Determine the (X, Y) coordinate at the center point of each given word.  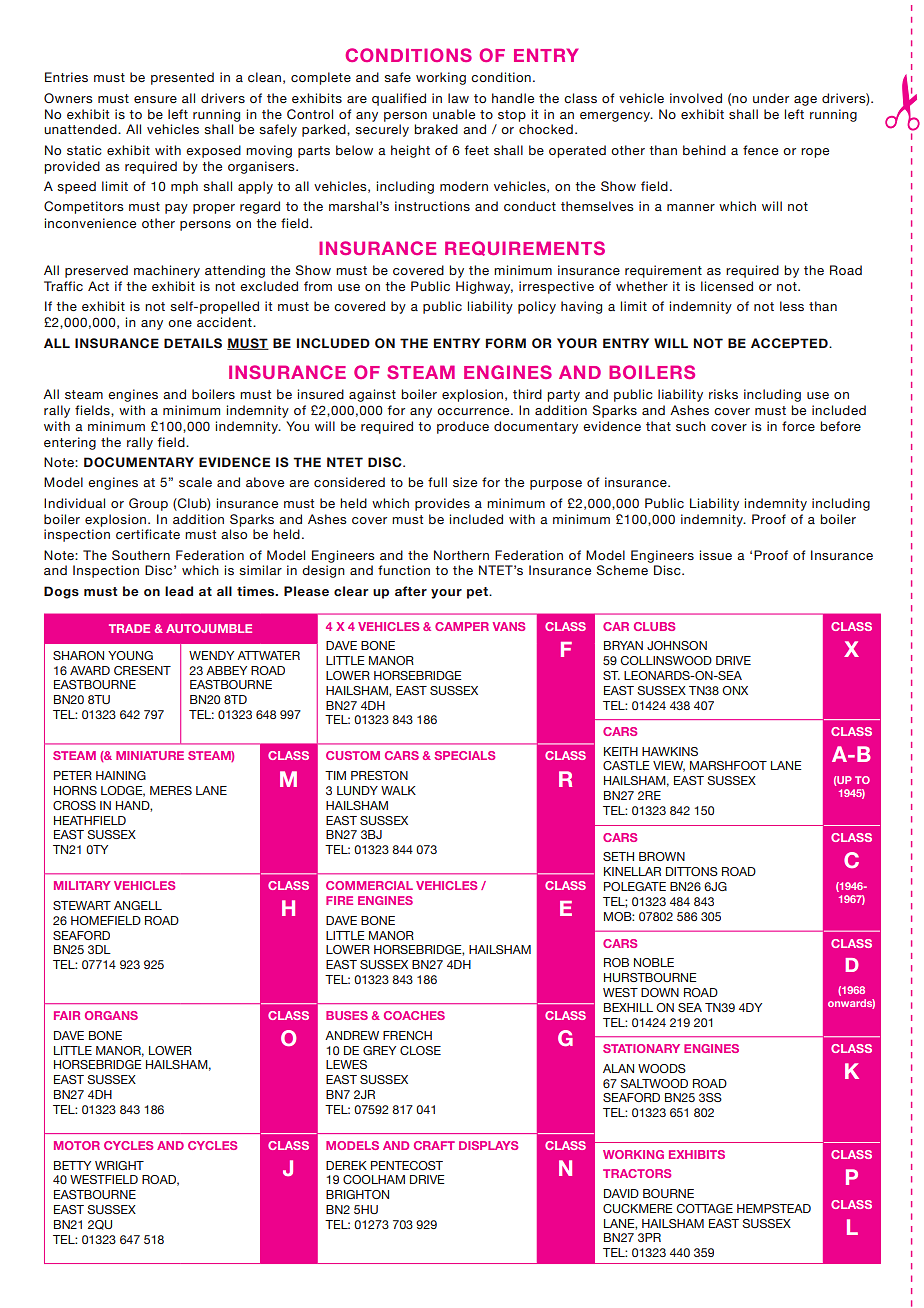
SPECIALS (464, 755)
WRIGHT (119, 1165)
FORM (506, 343)
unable (454, 114)
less (792, 306)
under (771, 98)
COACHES (414, 1015)
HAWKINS (670, 751)
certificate (148, 534)
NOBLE (654, 962)
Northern (461, 555)
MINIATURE (150, 755)
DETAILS (193, 343)
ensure (155, 99)
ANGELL (138, 905)
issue (716, 555)
